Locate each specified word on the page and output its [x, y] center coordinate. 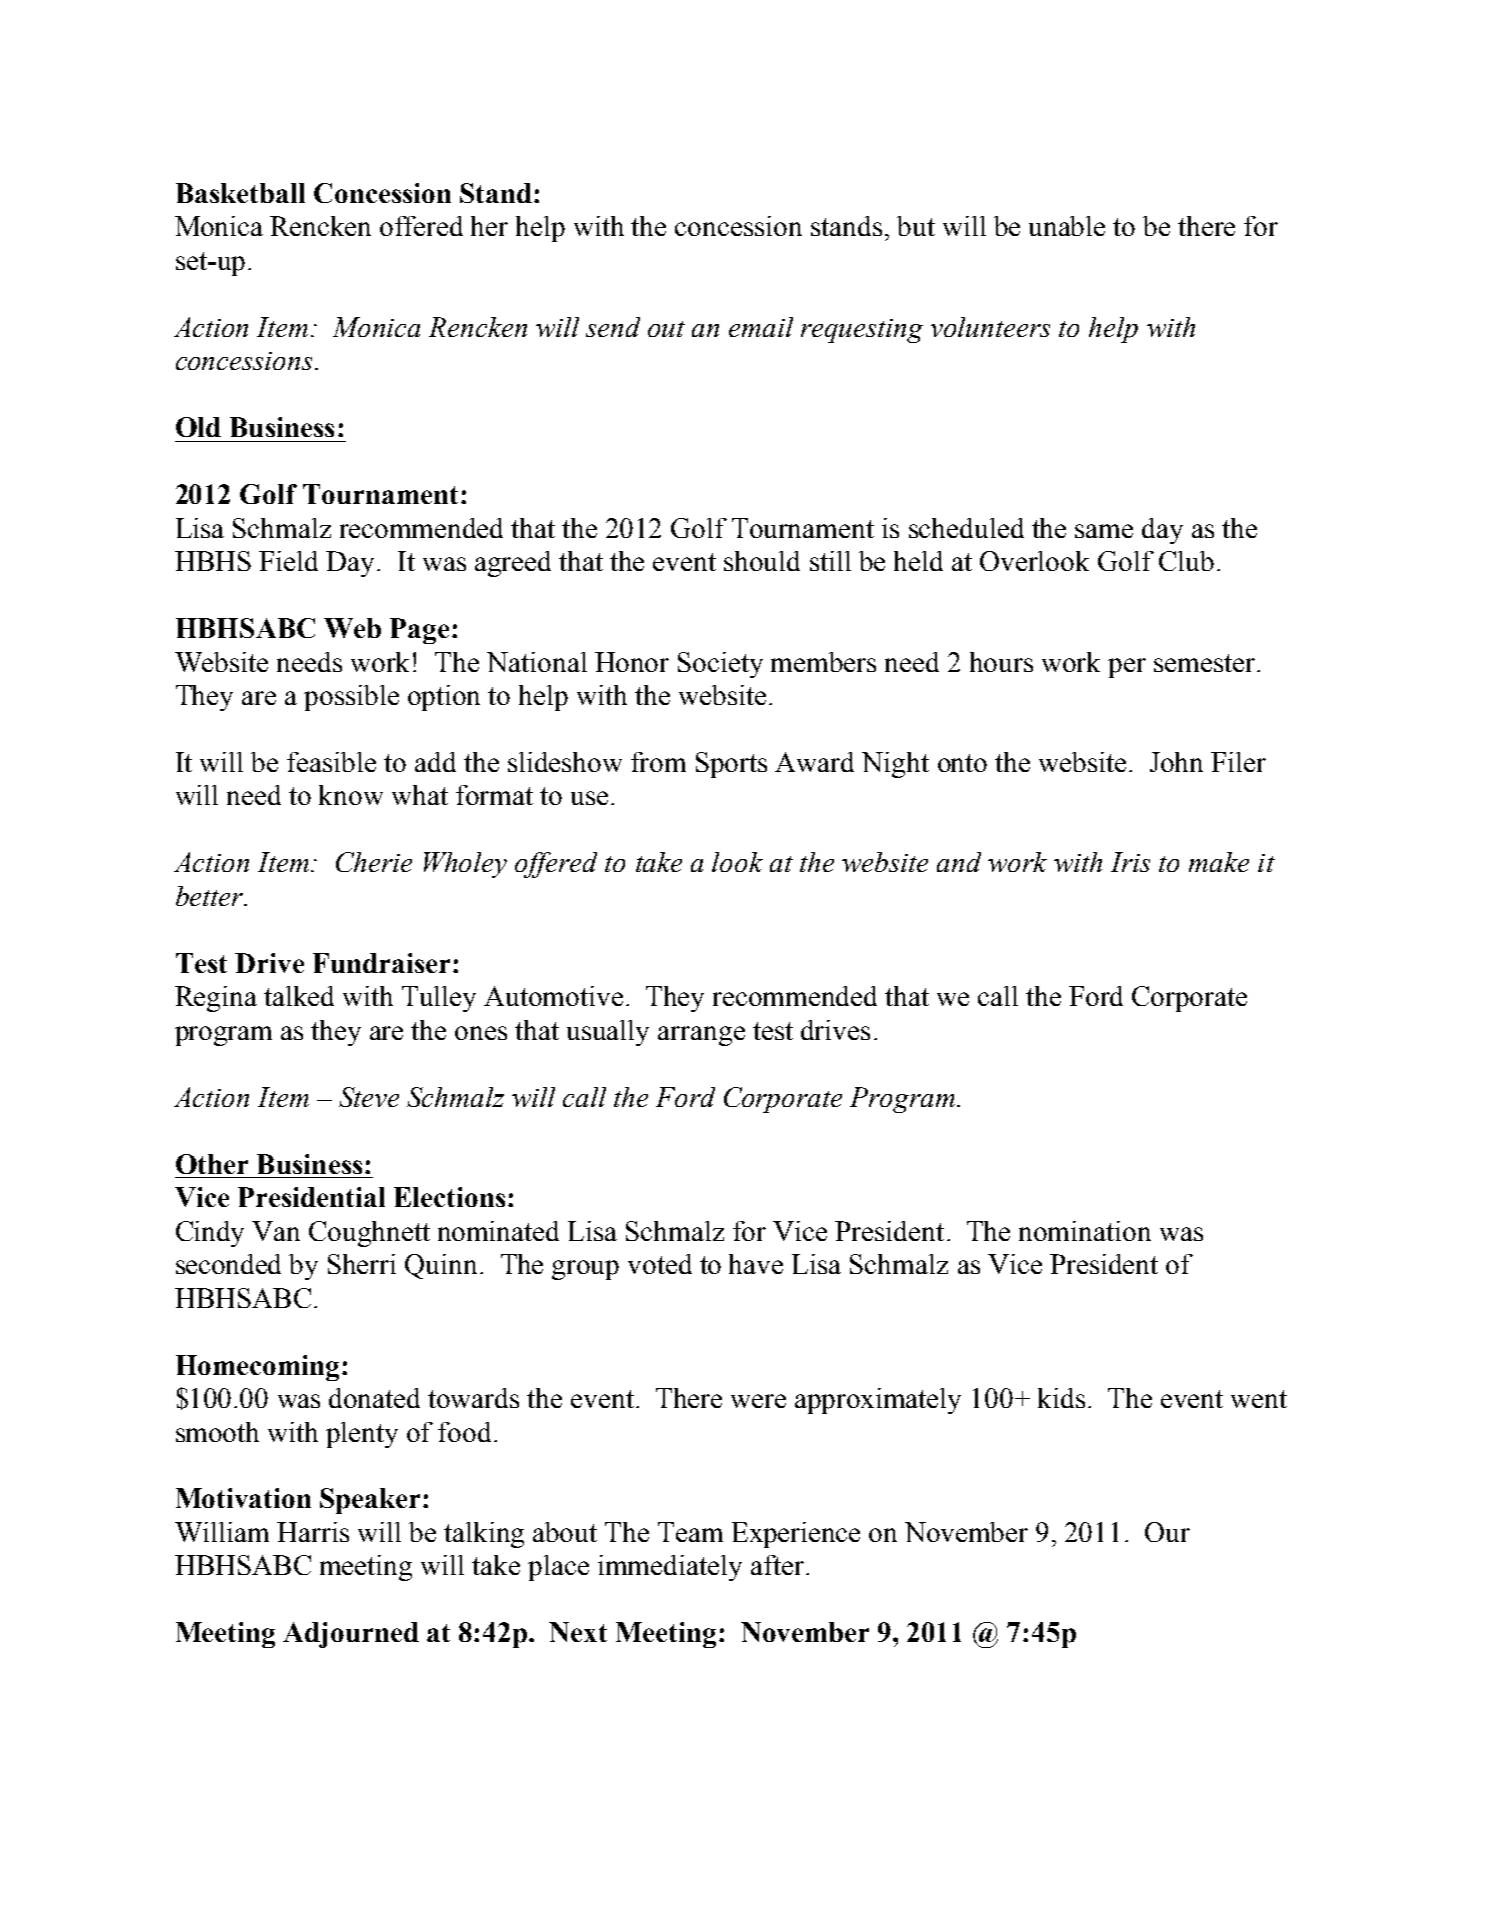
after [777, 1565]
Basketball [240, 193]
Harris [313, 1532]
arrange [701, 1036]
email [761, 327]
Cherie [374, 862]
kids [1061, 1398]
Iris [1130, 862]
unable [1067, 226]
